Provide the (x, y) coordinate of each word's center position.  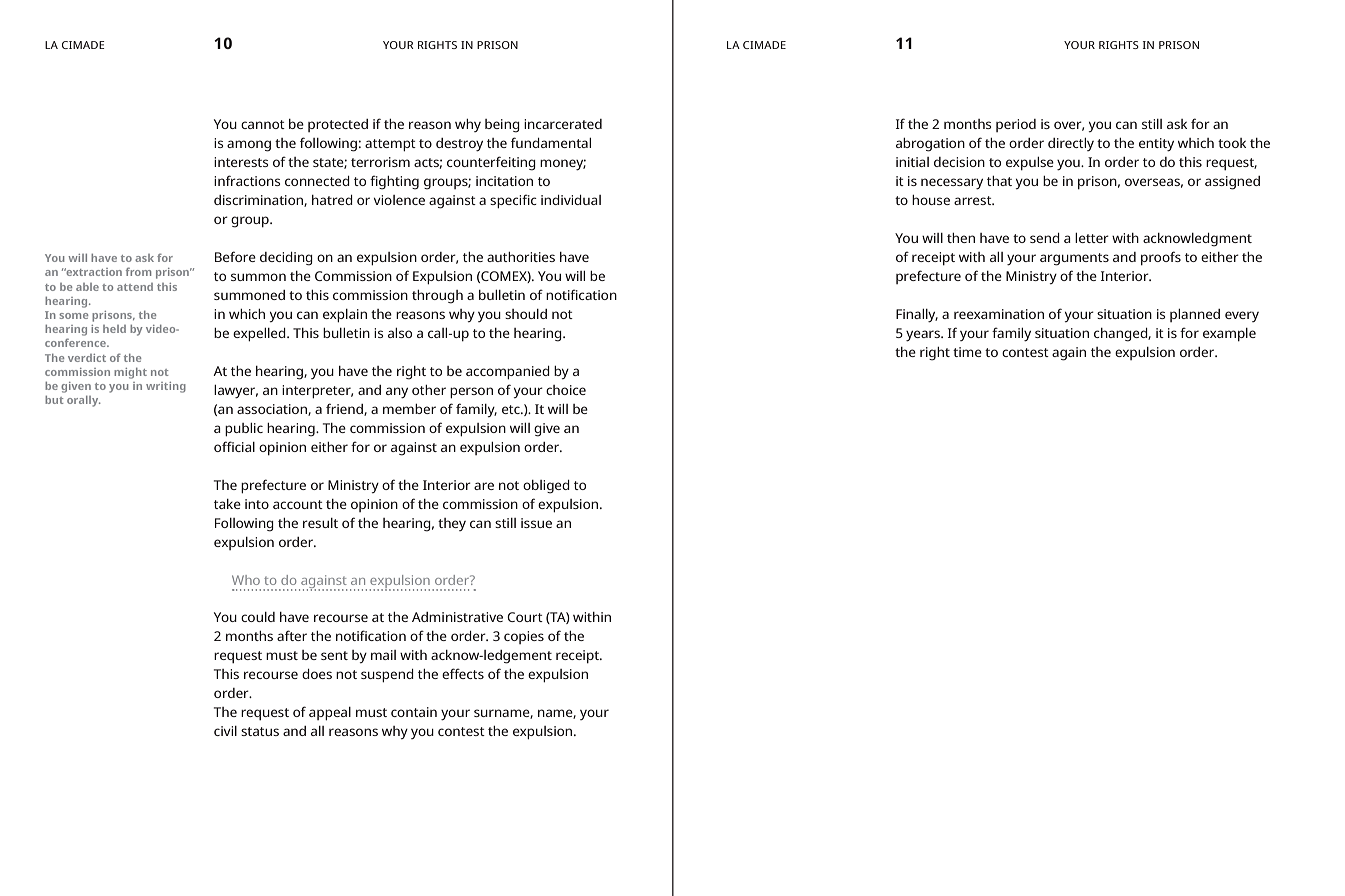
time (967, 352)
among (249, 146)
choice (566, 390)
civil (225, 731)
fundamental (551, 142)
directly (1071, 144)
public (244, 430)
